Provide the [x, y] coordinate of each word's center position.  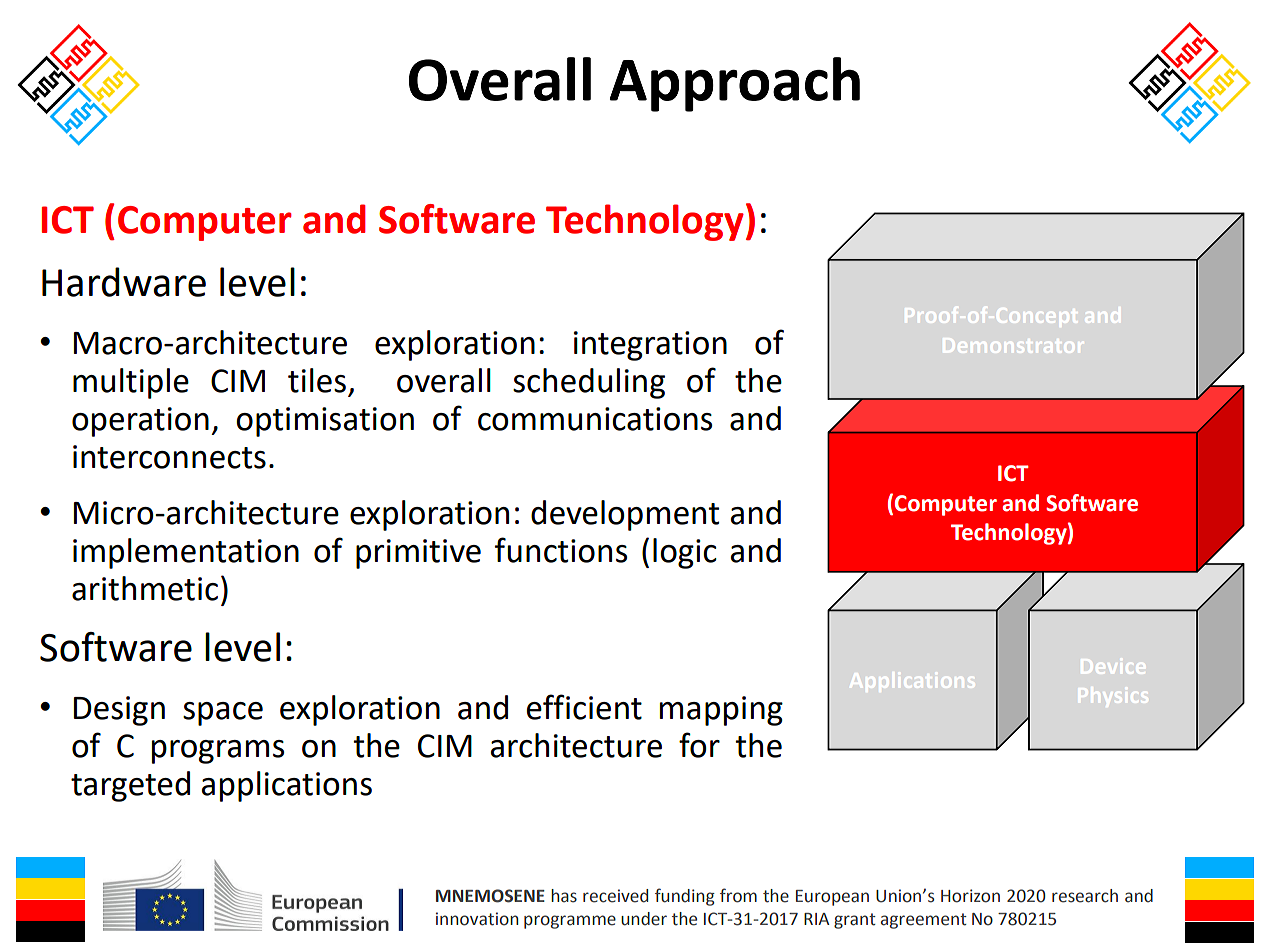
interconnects [169, 457]
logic [685, 553]
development [625, 515]
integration [650, 346]
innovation [477, 919]
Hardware [124, 282]
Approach [734, 84]
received [615, 896]
